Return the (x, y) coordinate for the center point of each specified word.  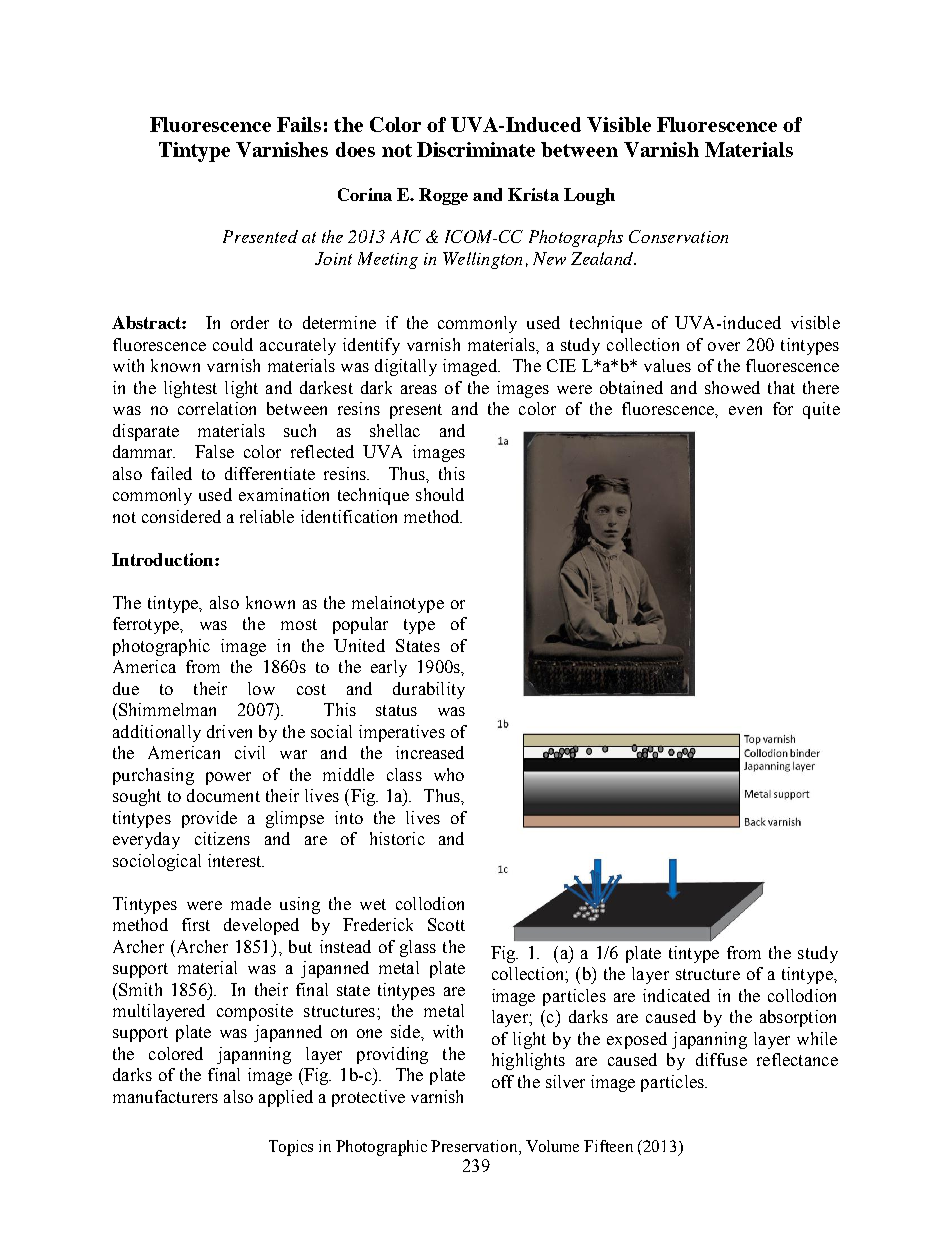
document (223, 795)
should (440, 494)
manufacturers (165, 1096)
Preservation (475, 1146)
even (745, 410)
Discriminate (476, 149)
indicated (676, 995)
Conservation (678, 236)
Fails (299, 124)
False (214, 451)
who (449, 774)
